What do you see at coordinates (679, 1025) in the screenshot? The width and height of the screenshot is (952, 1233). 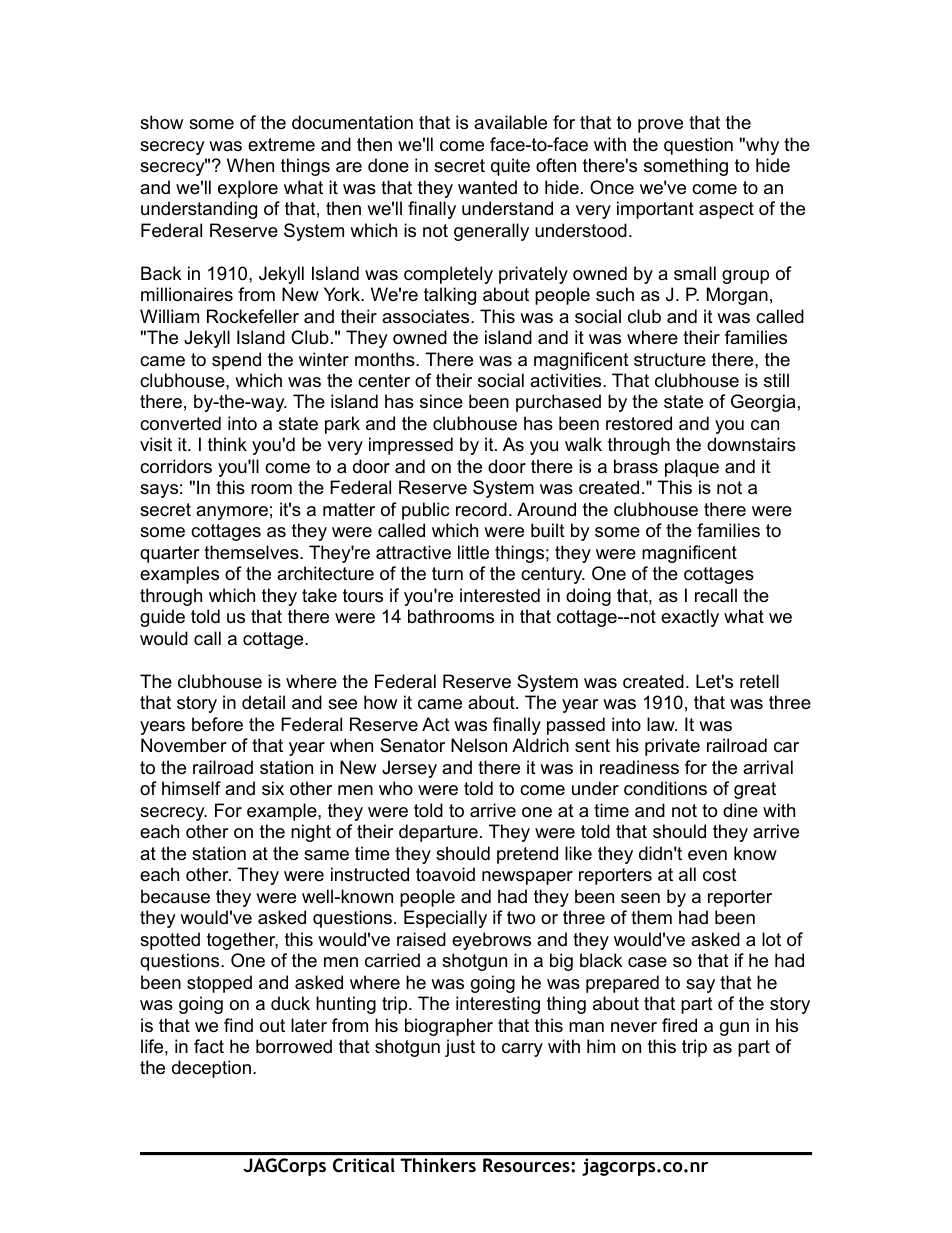 I see `fired` at bounding box center [679, 1025].
